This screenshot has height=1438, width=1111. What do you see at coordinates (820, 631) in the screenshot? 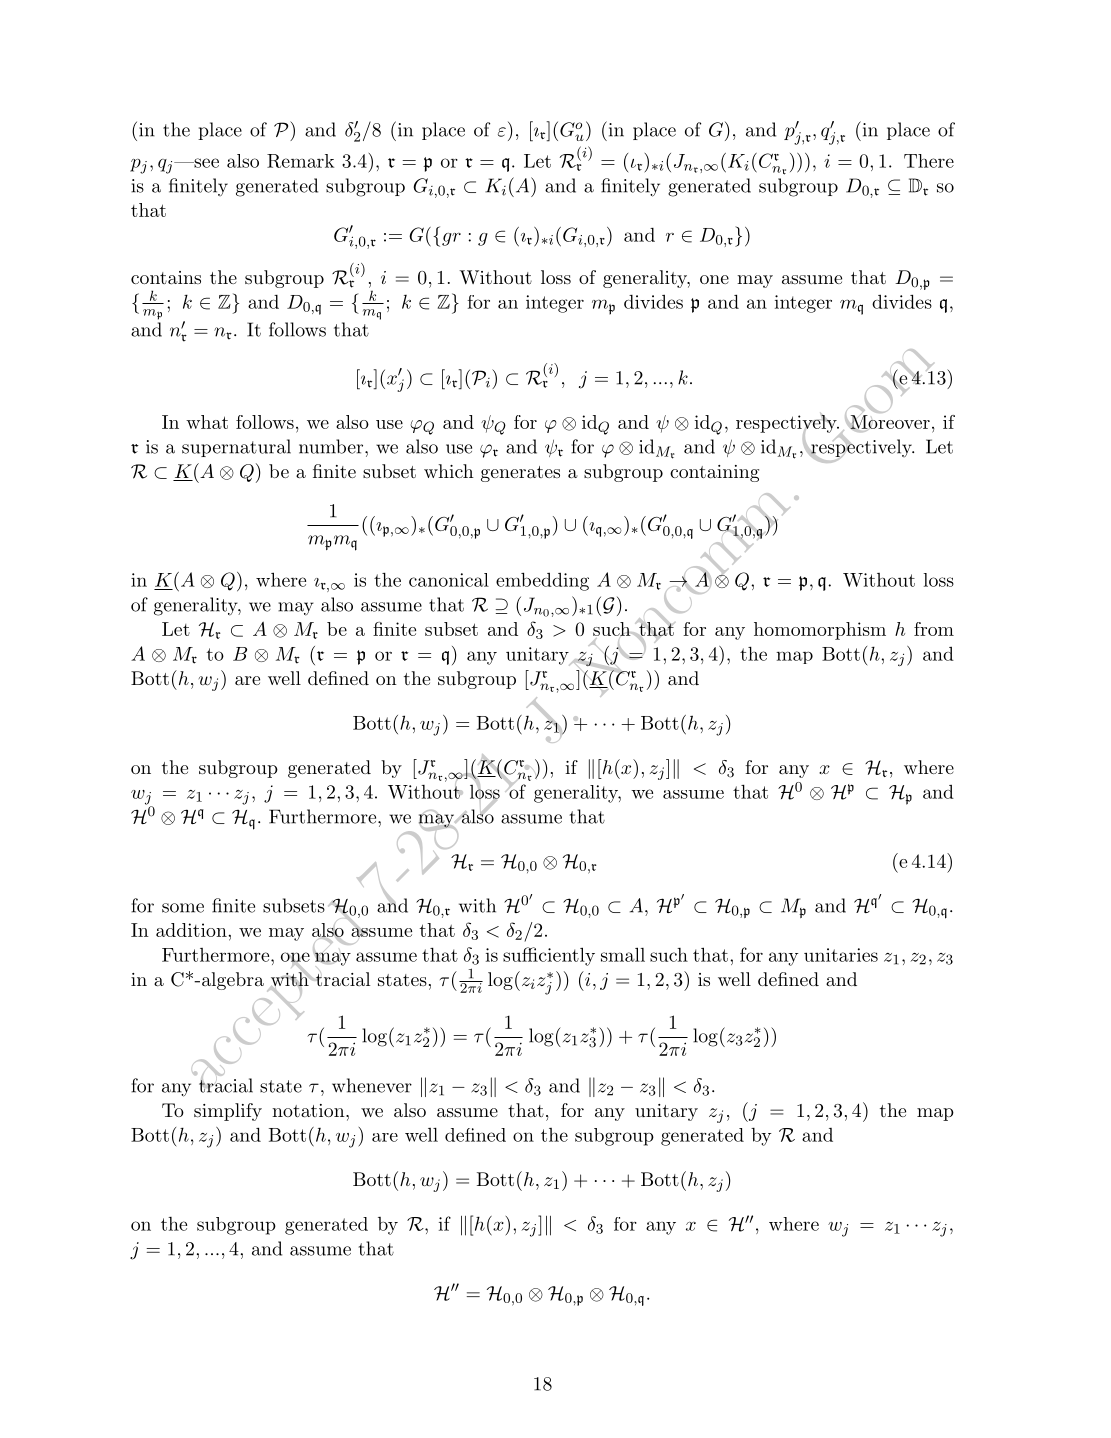
I see `homomorphism` at bounding box center [820, 631].
